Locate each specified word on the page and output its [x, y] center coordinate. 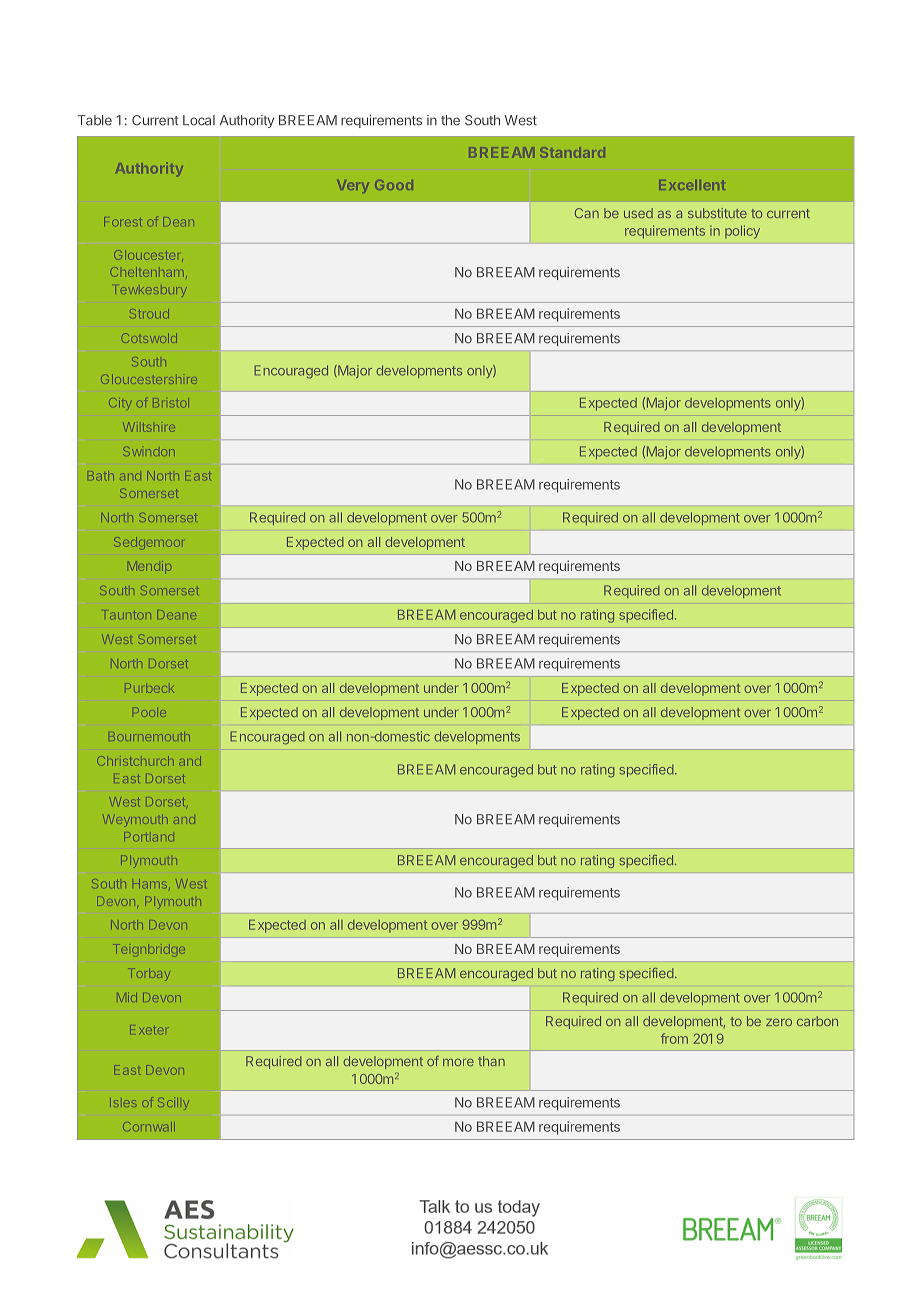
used [638, 213]
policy [742, 232]
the [450, 120]
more [458, 1062]
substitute [717, 213]
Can [587, 213]
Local [199, 120]
